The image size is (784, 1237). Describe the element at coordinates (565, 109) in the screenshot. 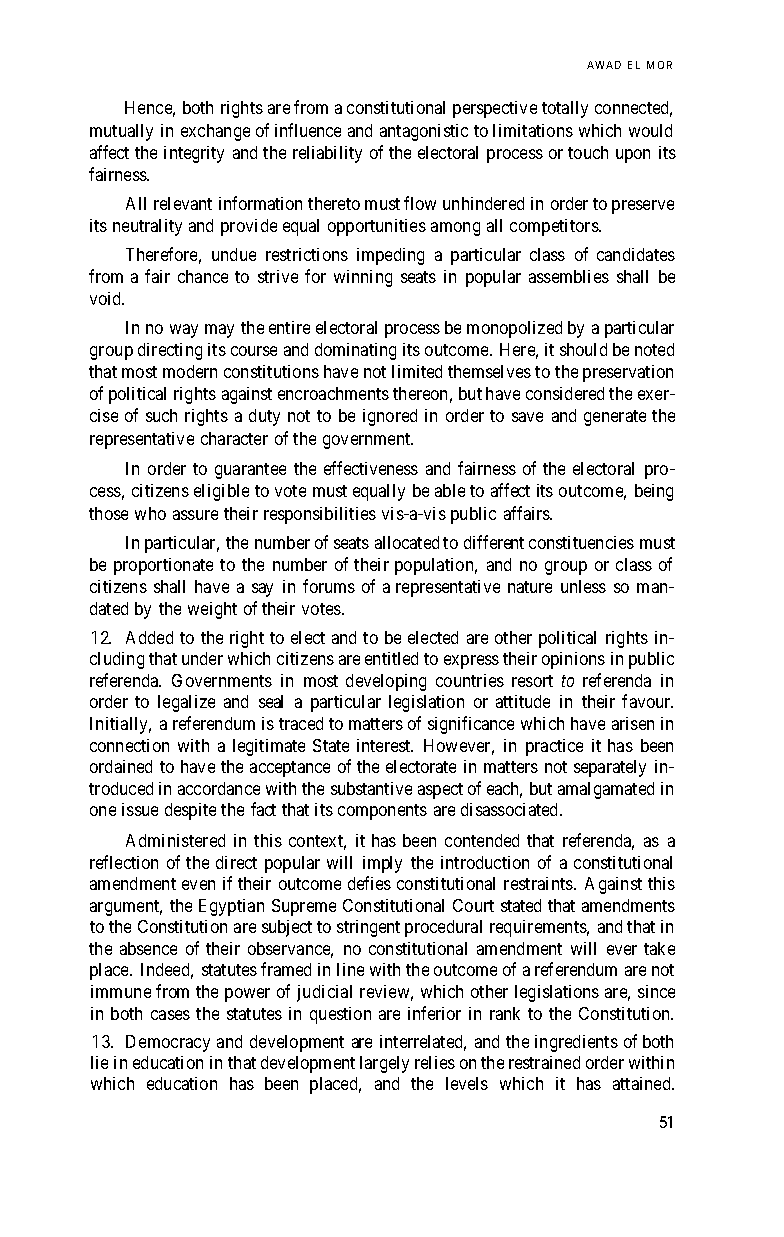

I see `totally` at that location.
